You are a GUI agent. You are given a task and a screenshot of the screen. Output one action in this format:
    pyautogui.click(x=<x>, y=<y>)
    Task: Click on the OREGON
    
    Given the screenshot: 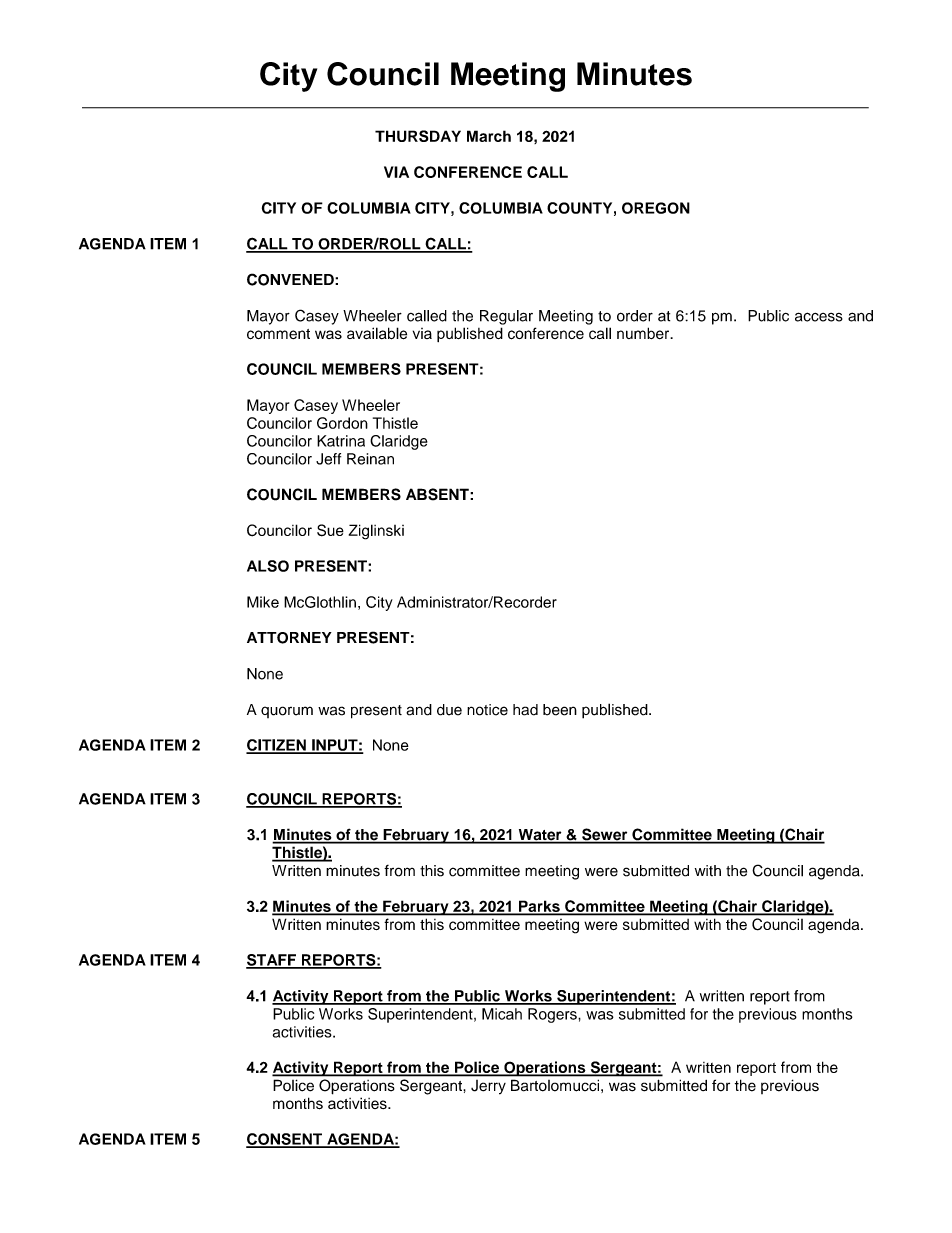 What is the action you would take?
    pyautogui.click(x=656, y=208)
